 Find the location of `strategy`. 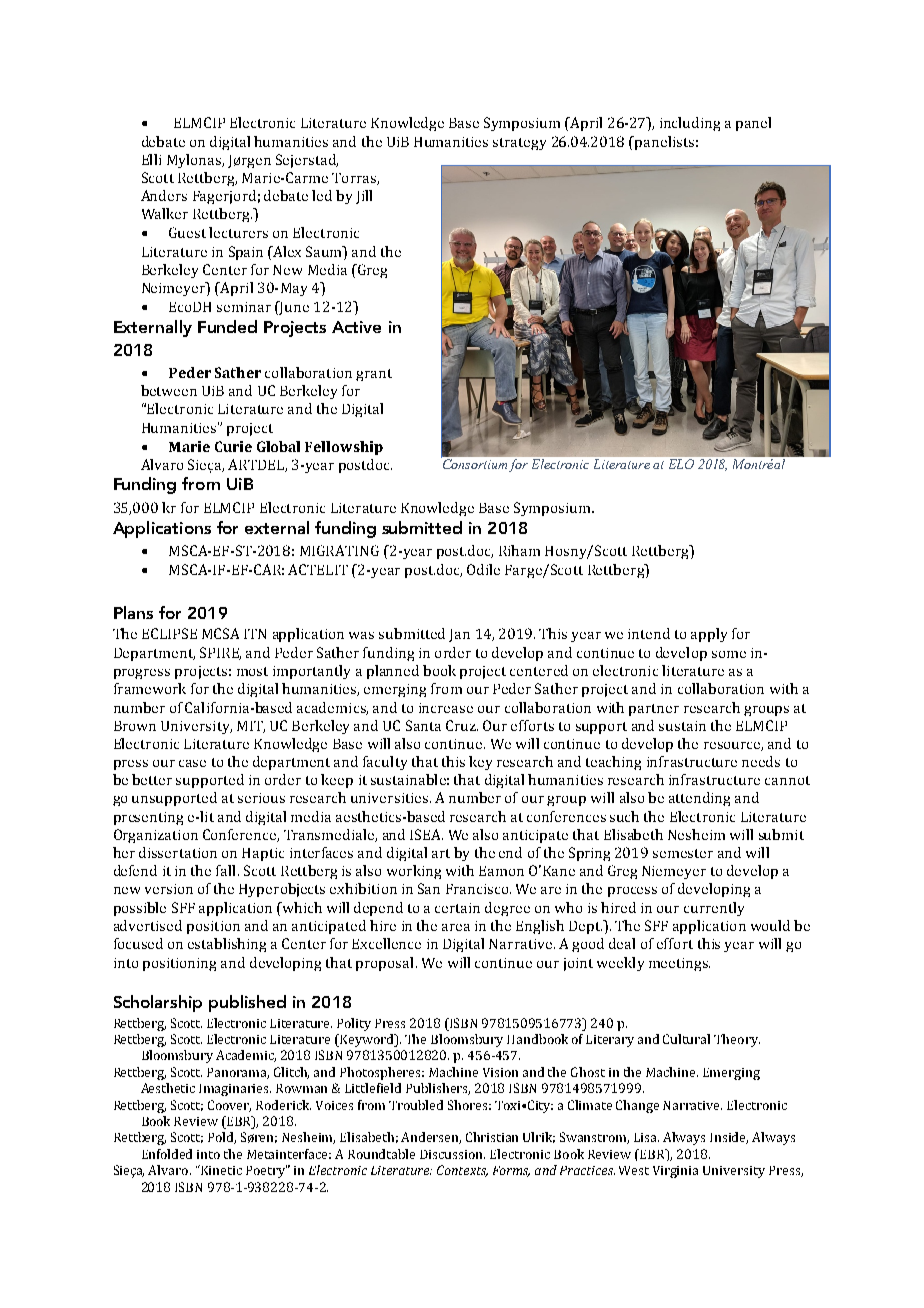

strategy is located at coordinates (519, 144).
